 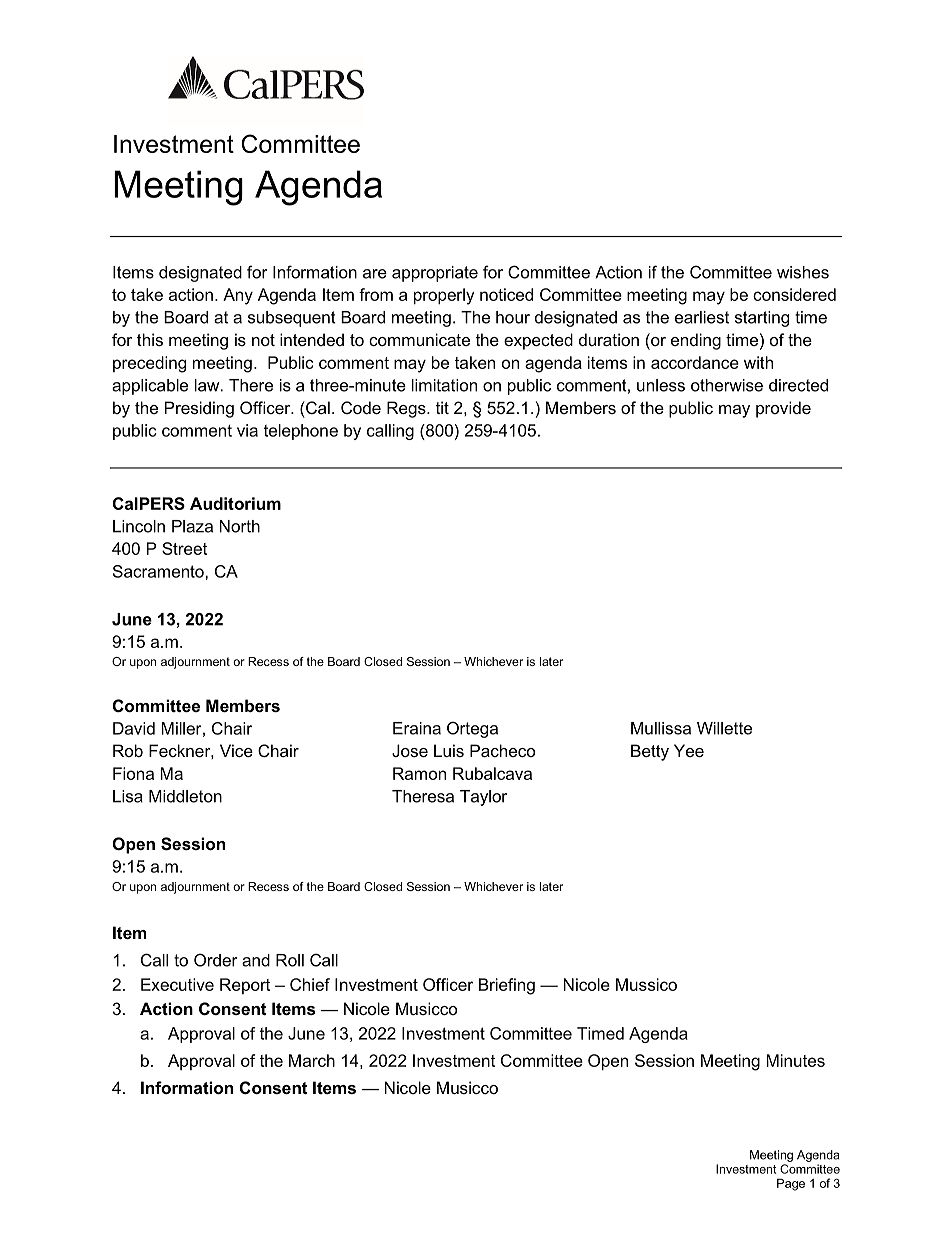 I want to click on Briefing, so click(x=507, y=986).
